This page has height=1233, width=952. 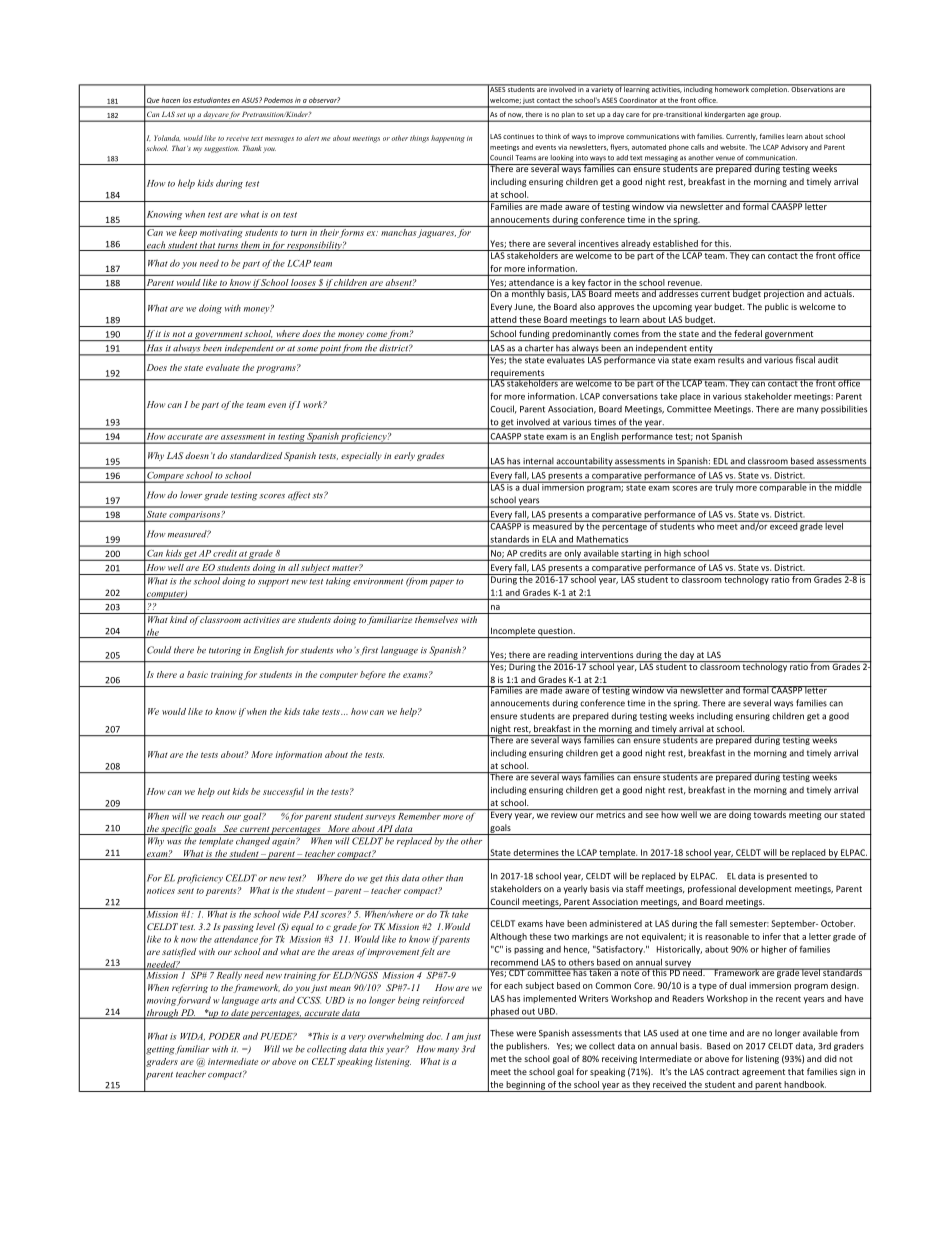 What do you see at coordinates (526, 1034) in the page?
I see `were` at bounding box center [526, 1034].
